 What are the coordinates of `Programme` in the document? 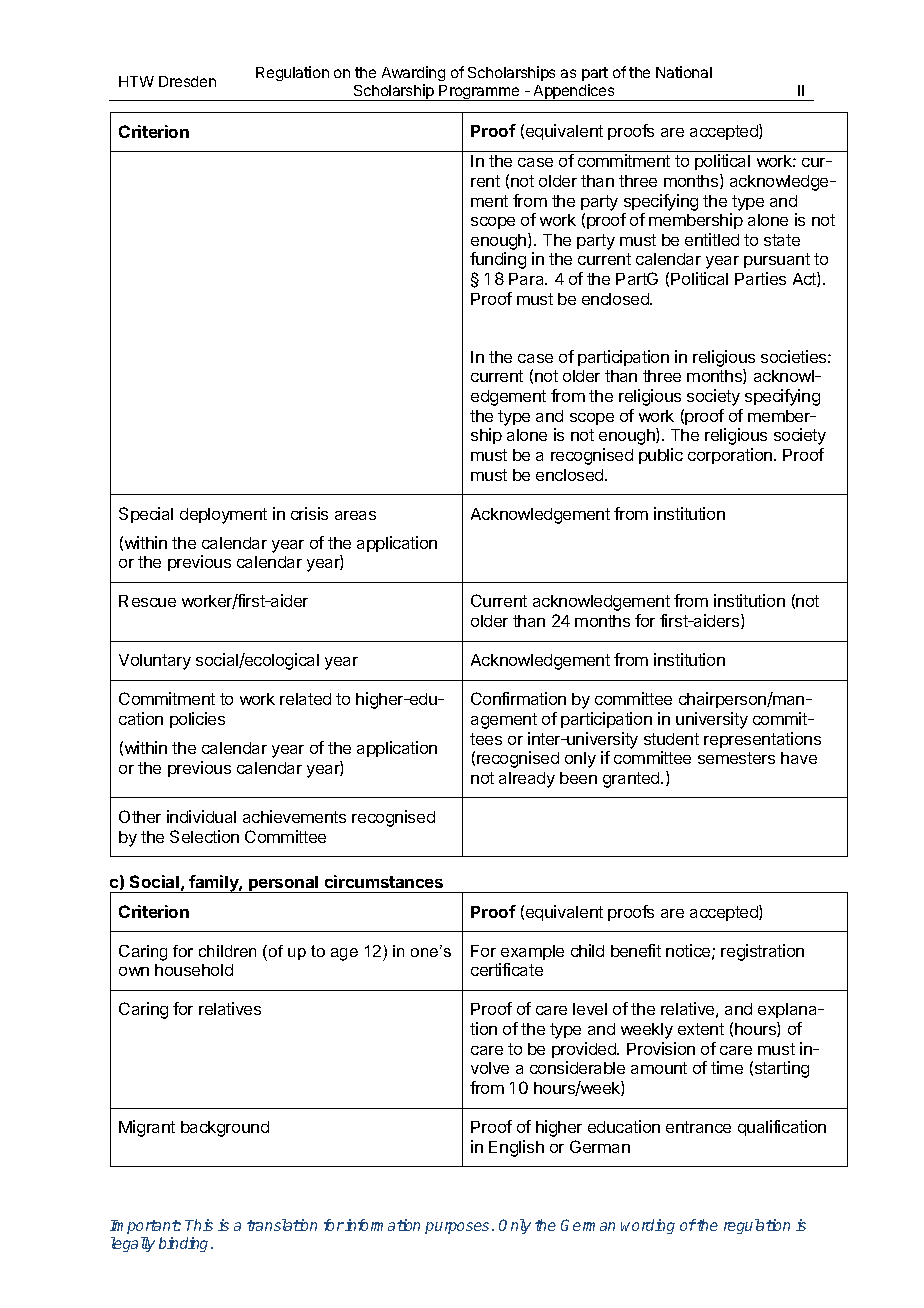 It's located at (480, 93).
